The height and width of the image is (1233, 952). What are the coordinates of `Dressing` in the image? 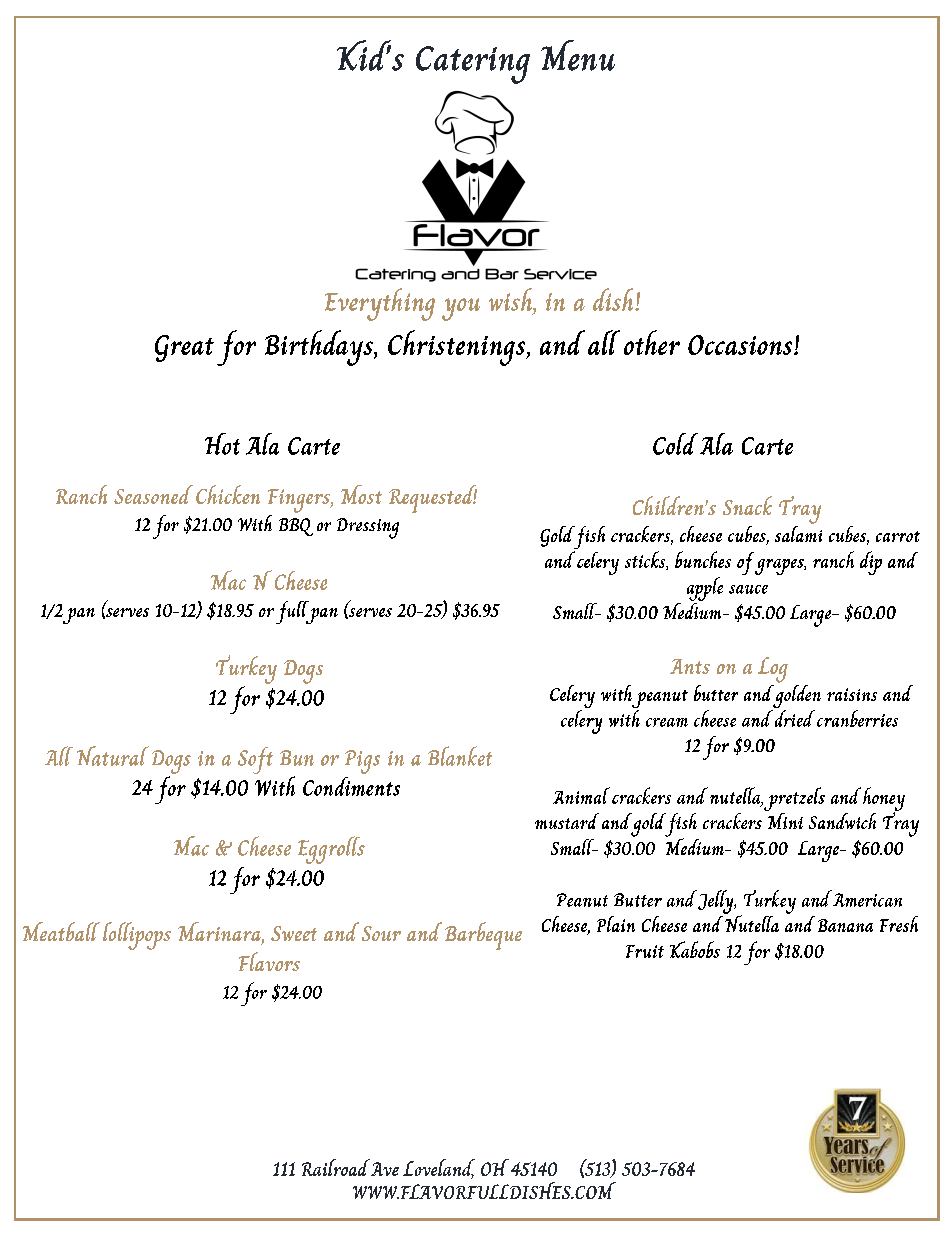 It's located at (368, 528).
